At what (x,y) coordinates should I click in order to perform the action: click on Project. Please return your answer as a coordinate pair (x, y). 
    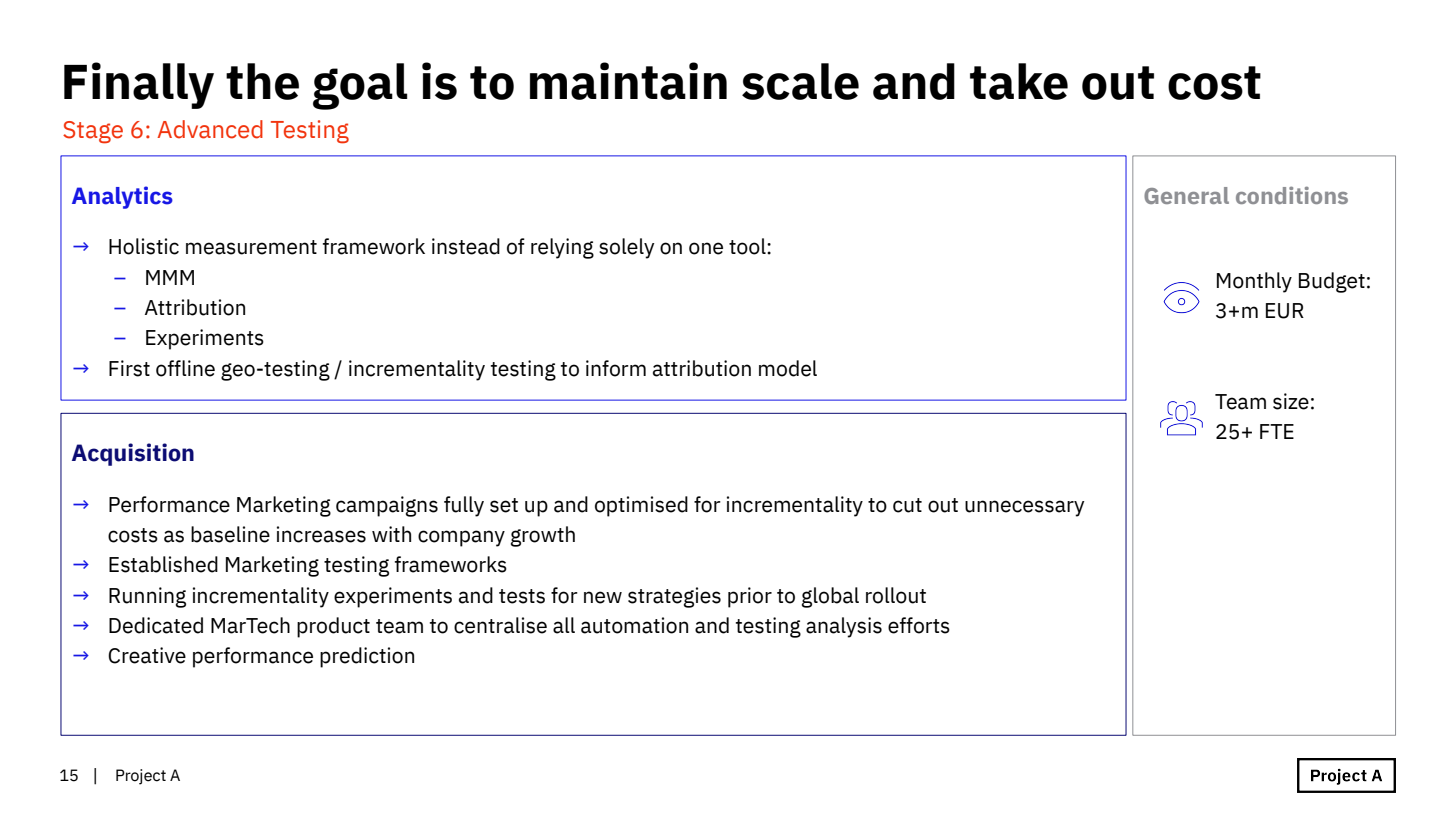
    Looking at the image, I should click on (141, 777).
